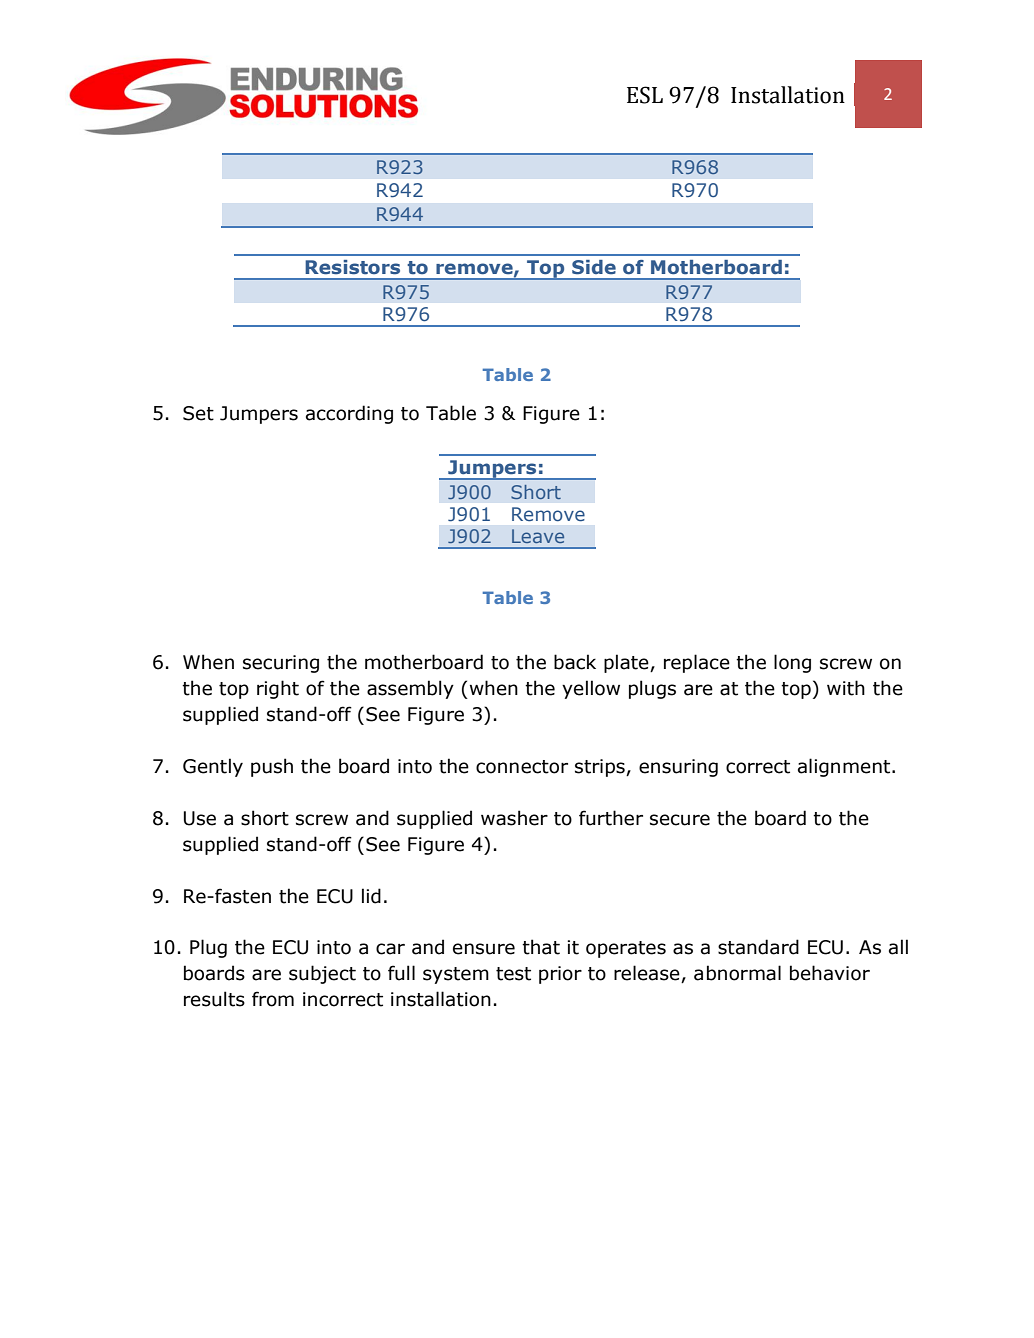  I want to click on Resistors, so click(352, 267).
